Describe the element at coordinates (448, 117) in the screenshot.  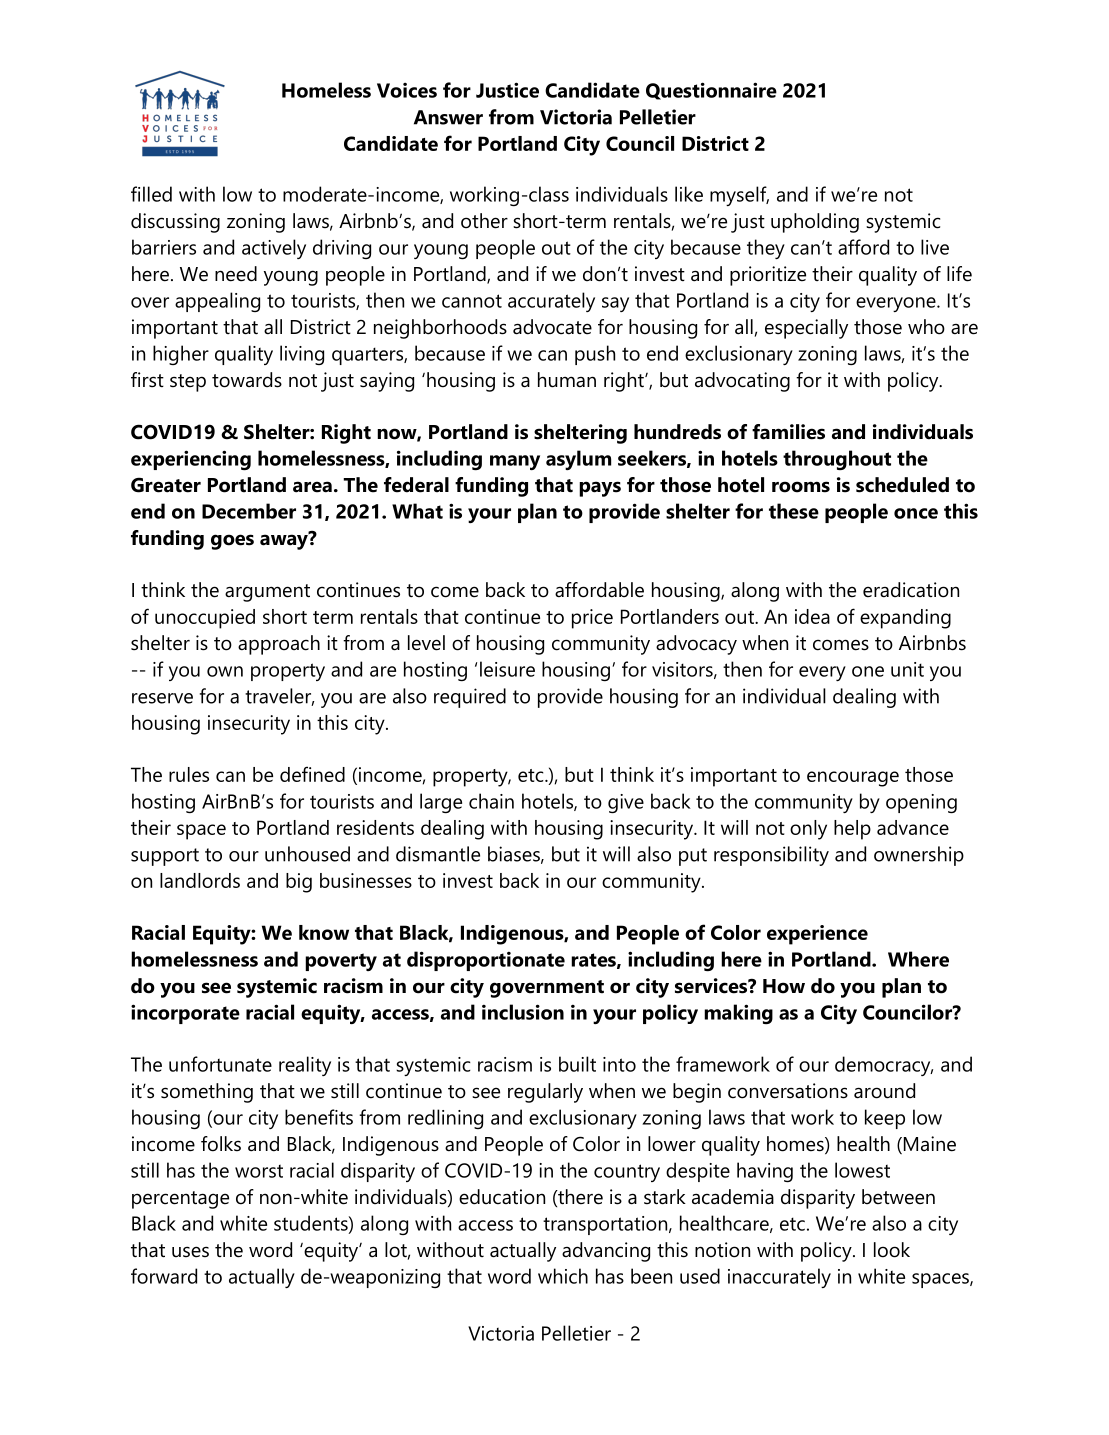
I see `Answer` at that location.
